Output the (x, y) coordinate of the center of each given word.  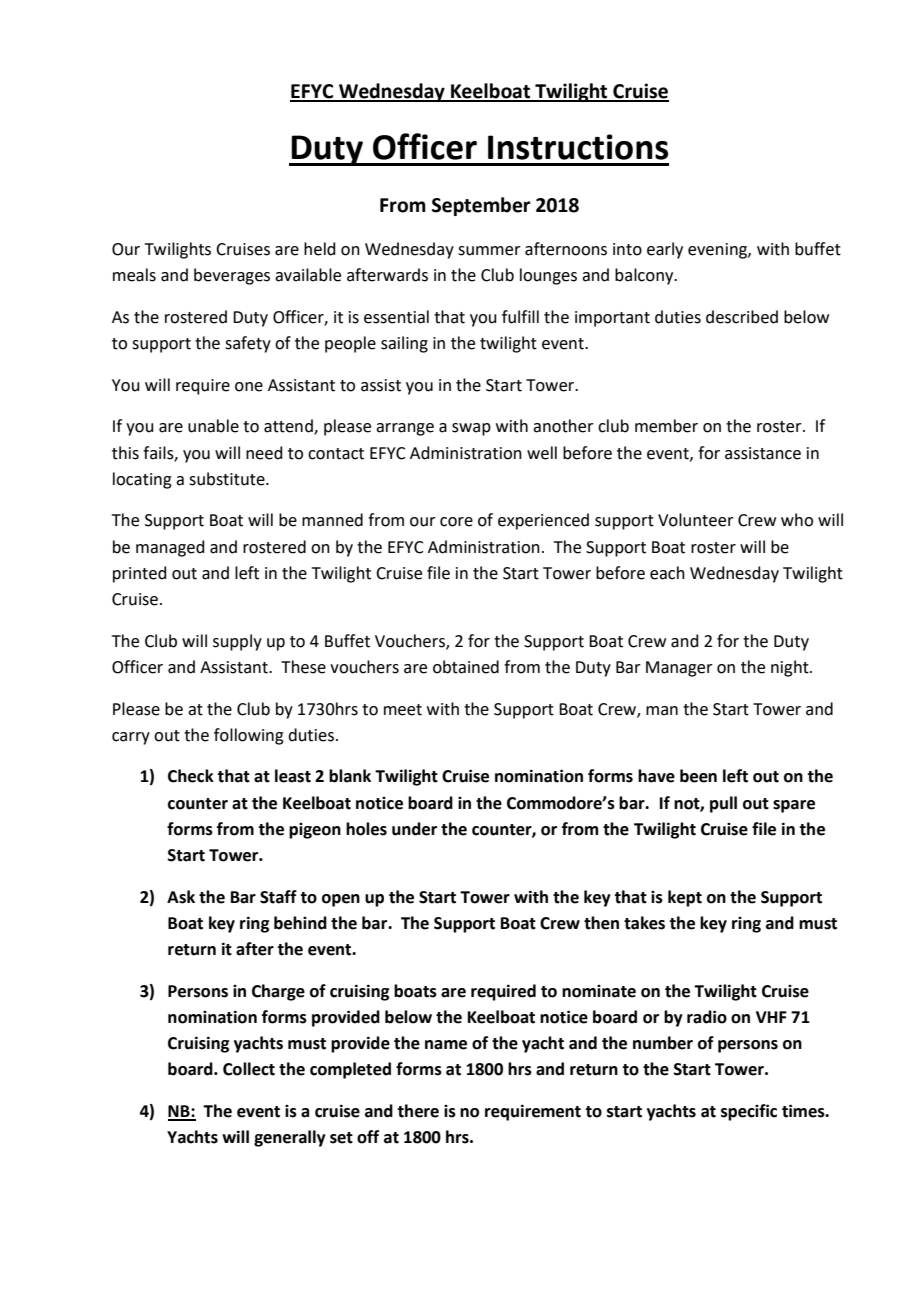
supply (237, 642)
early (665, 250)
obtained (466, 667)
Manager (679, 669)
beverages (232, 276)
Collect (249, 1069)
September (481, 206)
